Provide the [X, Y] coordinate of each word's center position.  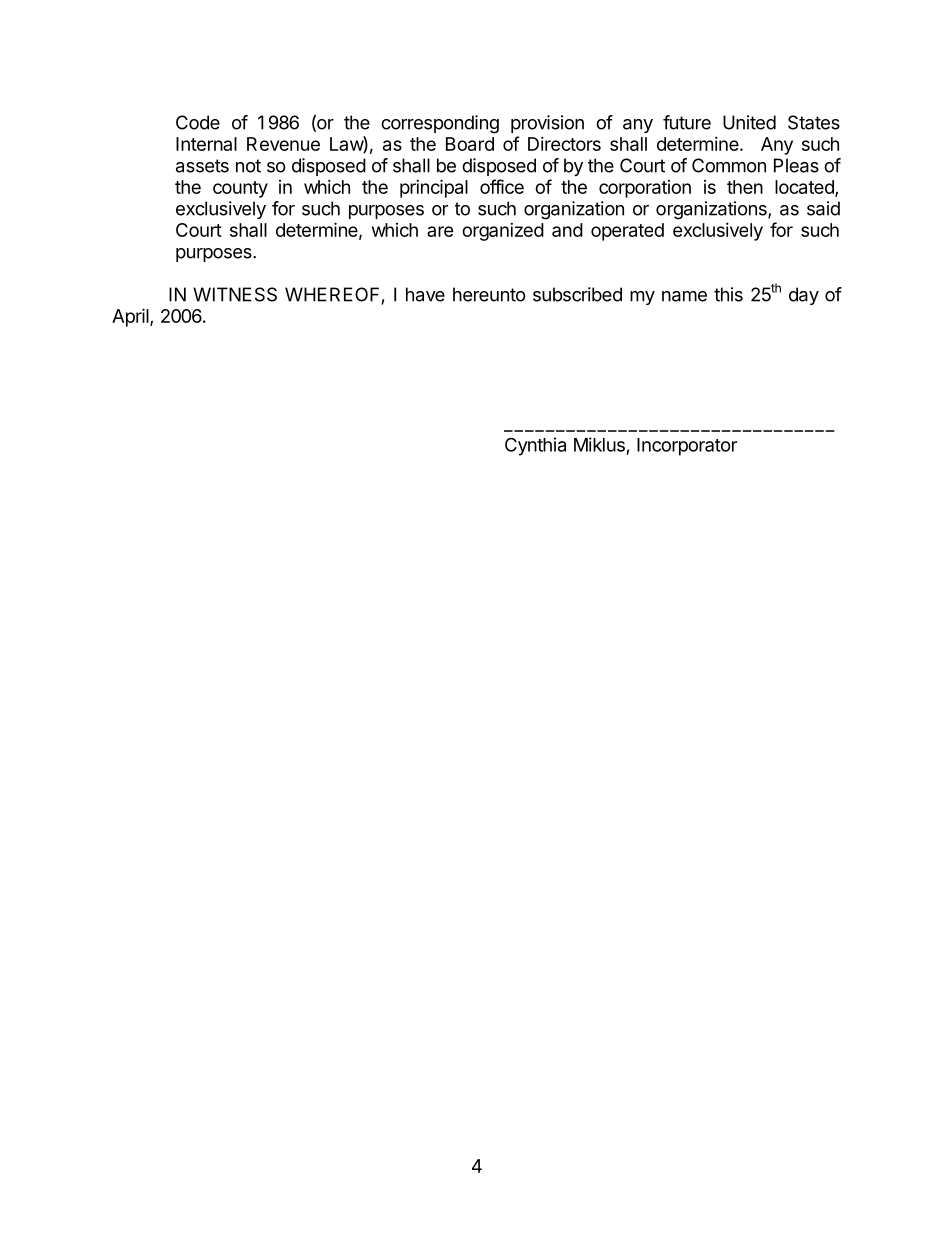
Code [198, 122]
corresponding [440, 124]
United [749, 122]
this [728, 294]
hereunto [489, 294]
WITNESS [235, 294]
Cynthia [535, 446]
